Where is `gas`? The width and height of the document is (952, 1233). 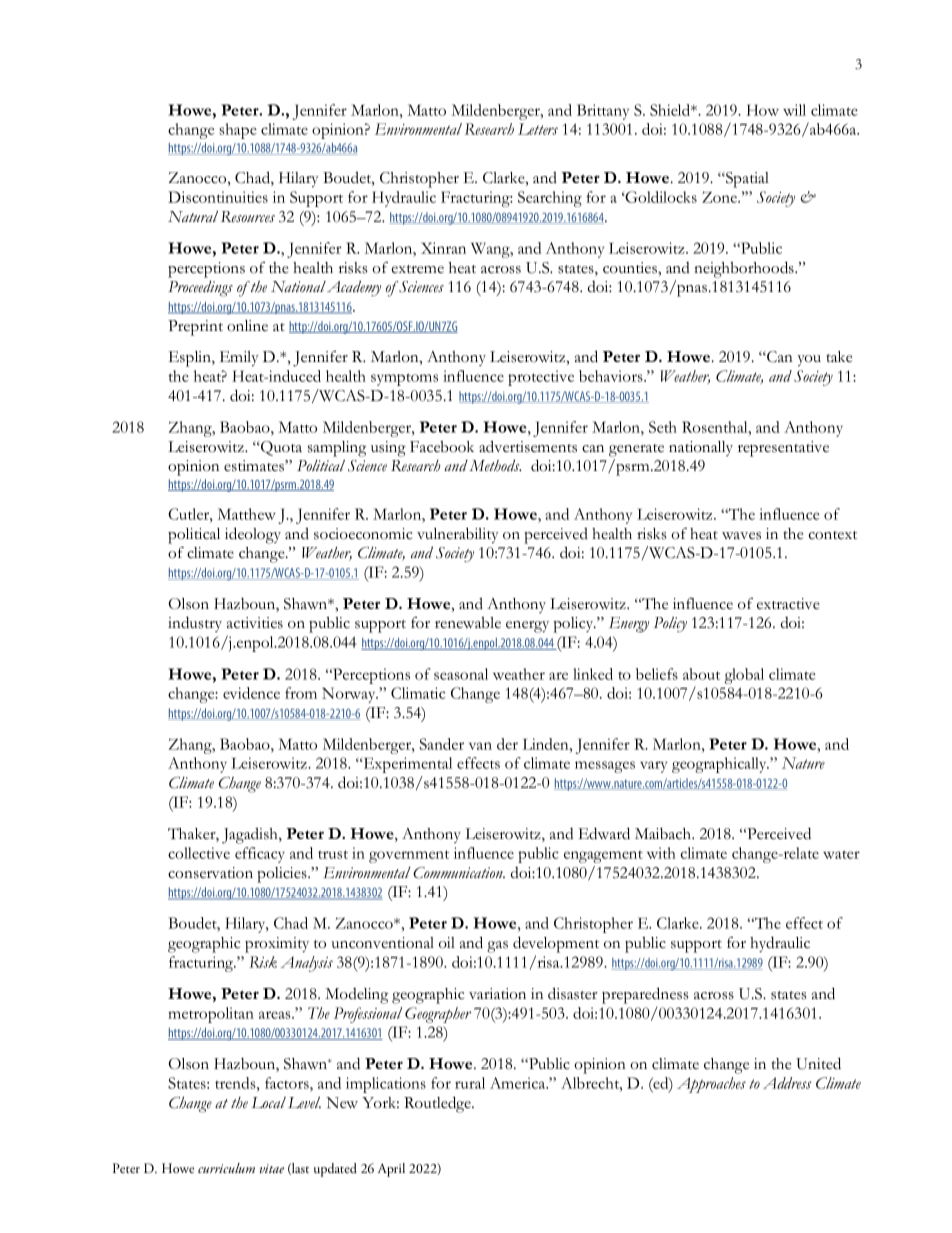
gas is located at coordinates (497, 947).
